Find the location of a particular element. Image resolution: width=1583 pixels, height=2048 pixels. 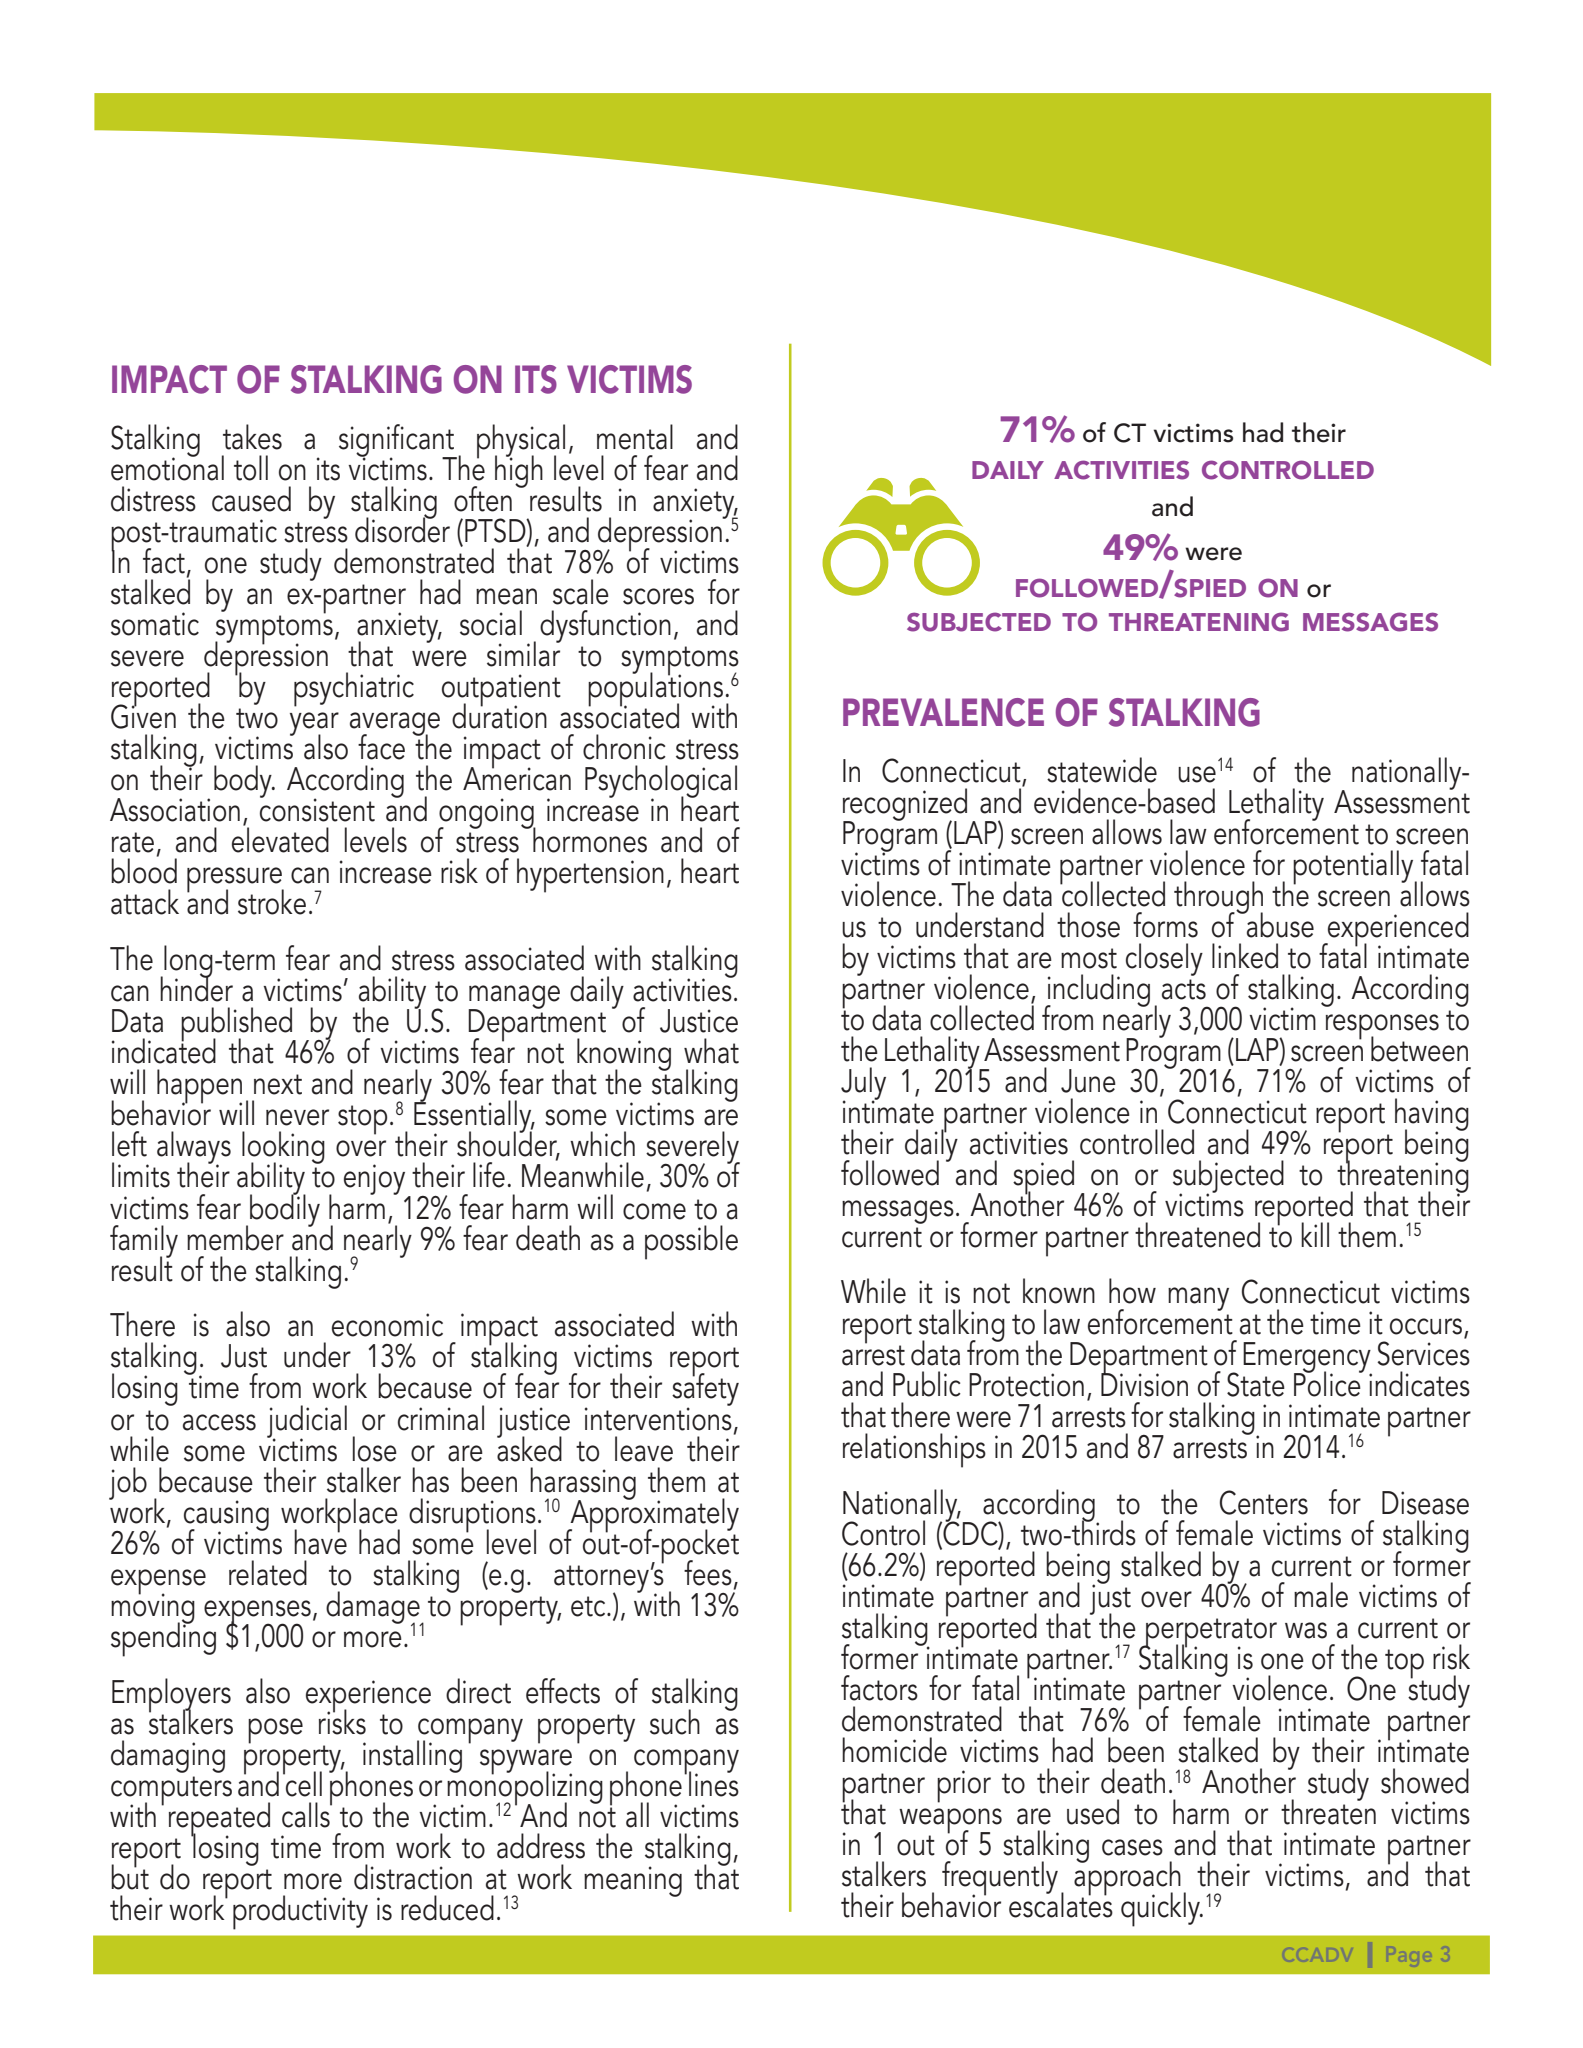

Psychological is located at coordinates (661, 782).
